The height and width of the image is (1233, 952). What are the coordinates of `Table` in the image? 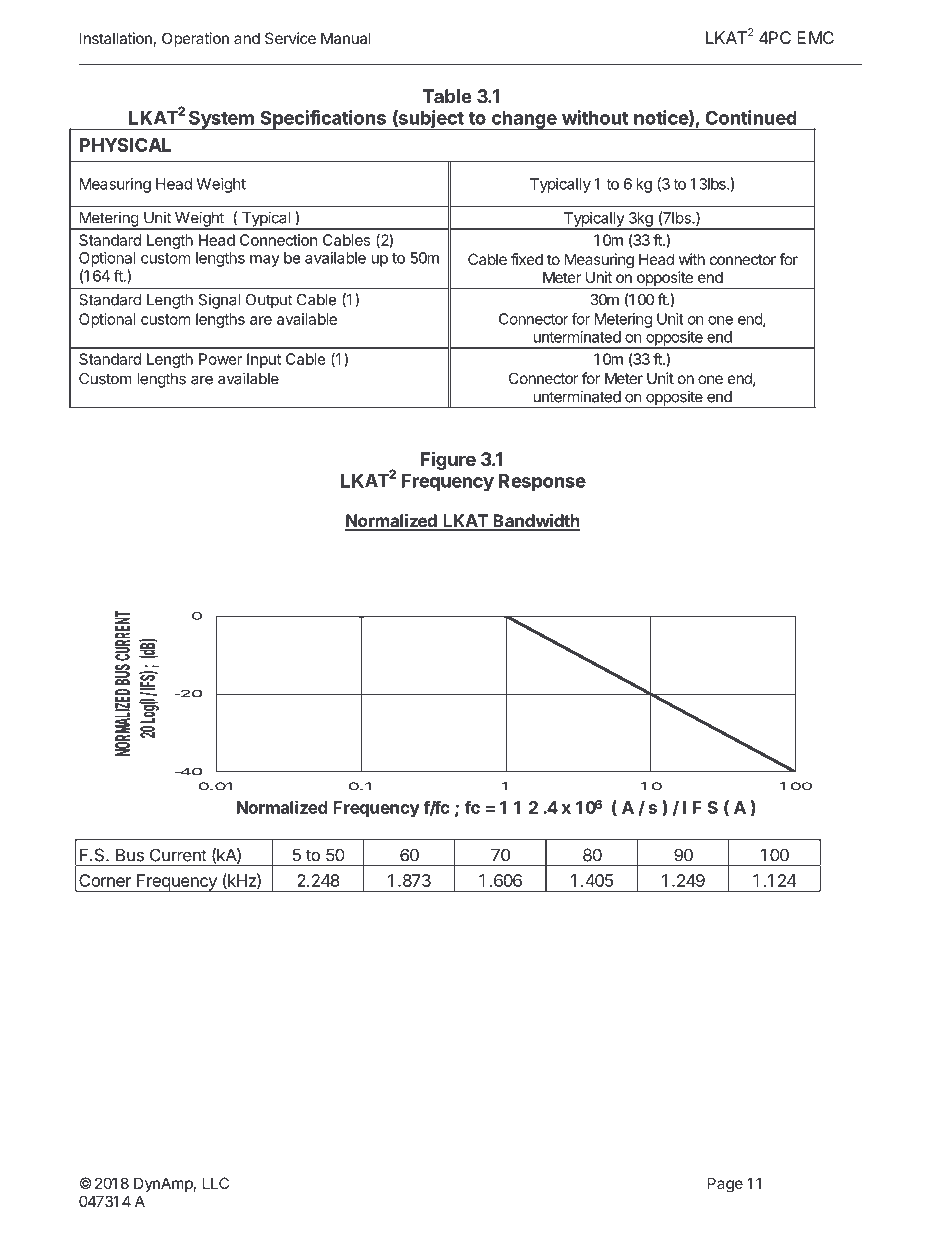 It's located at (447, 96).
